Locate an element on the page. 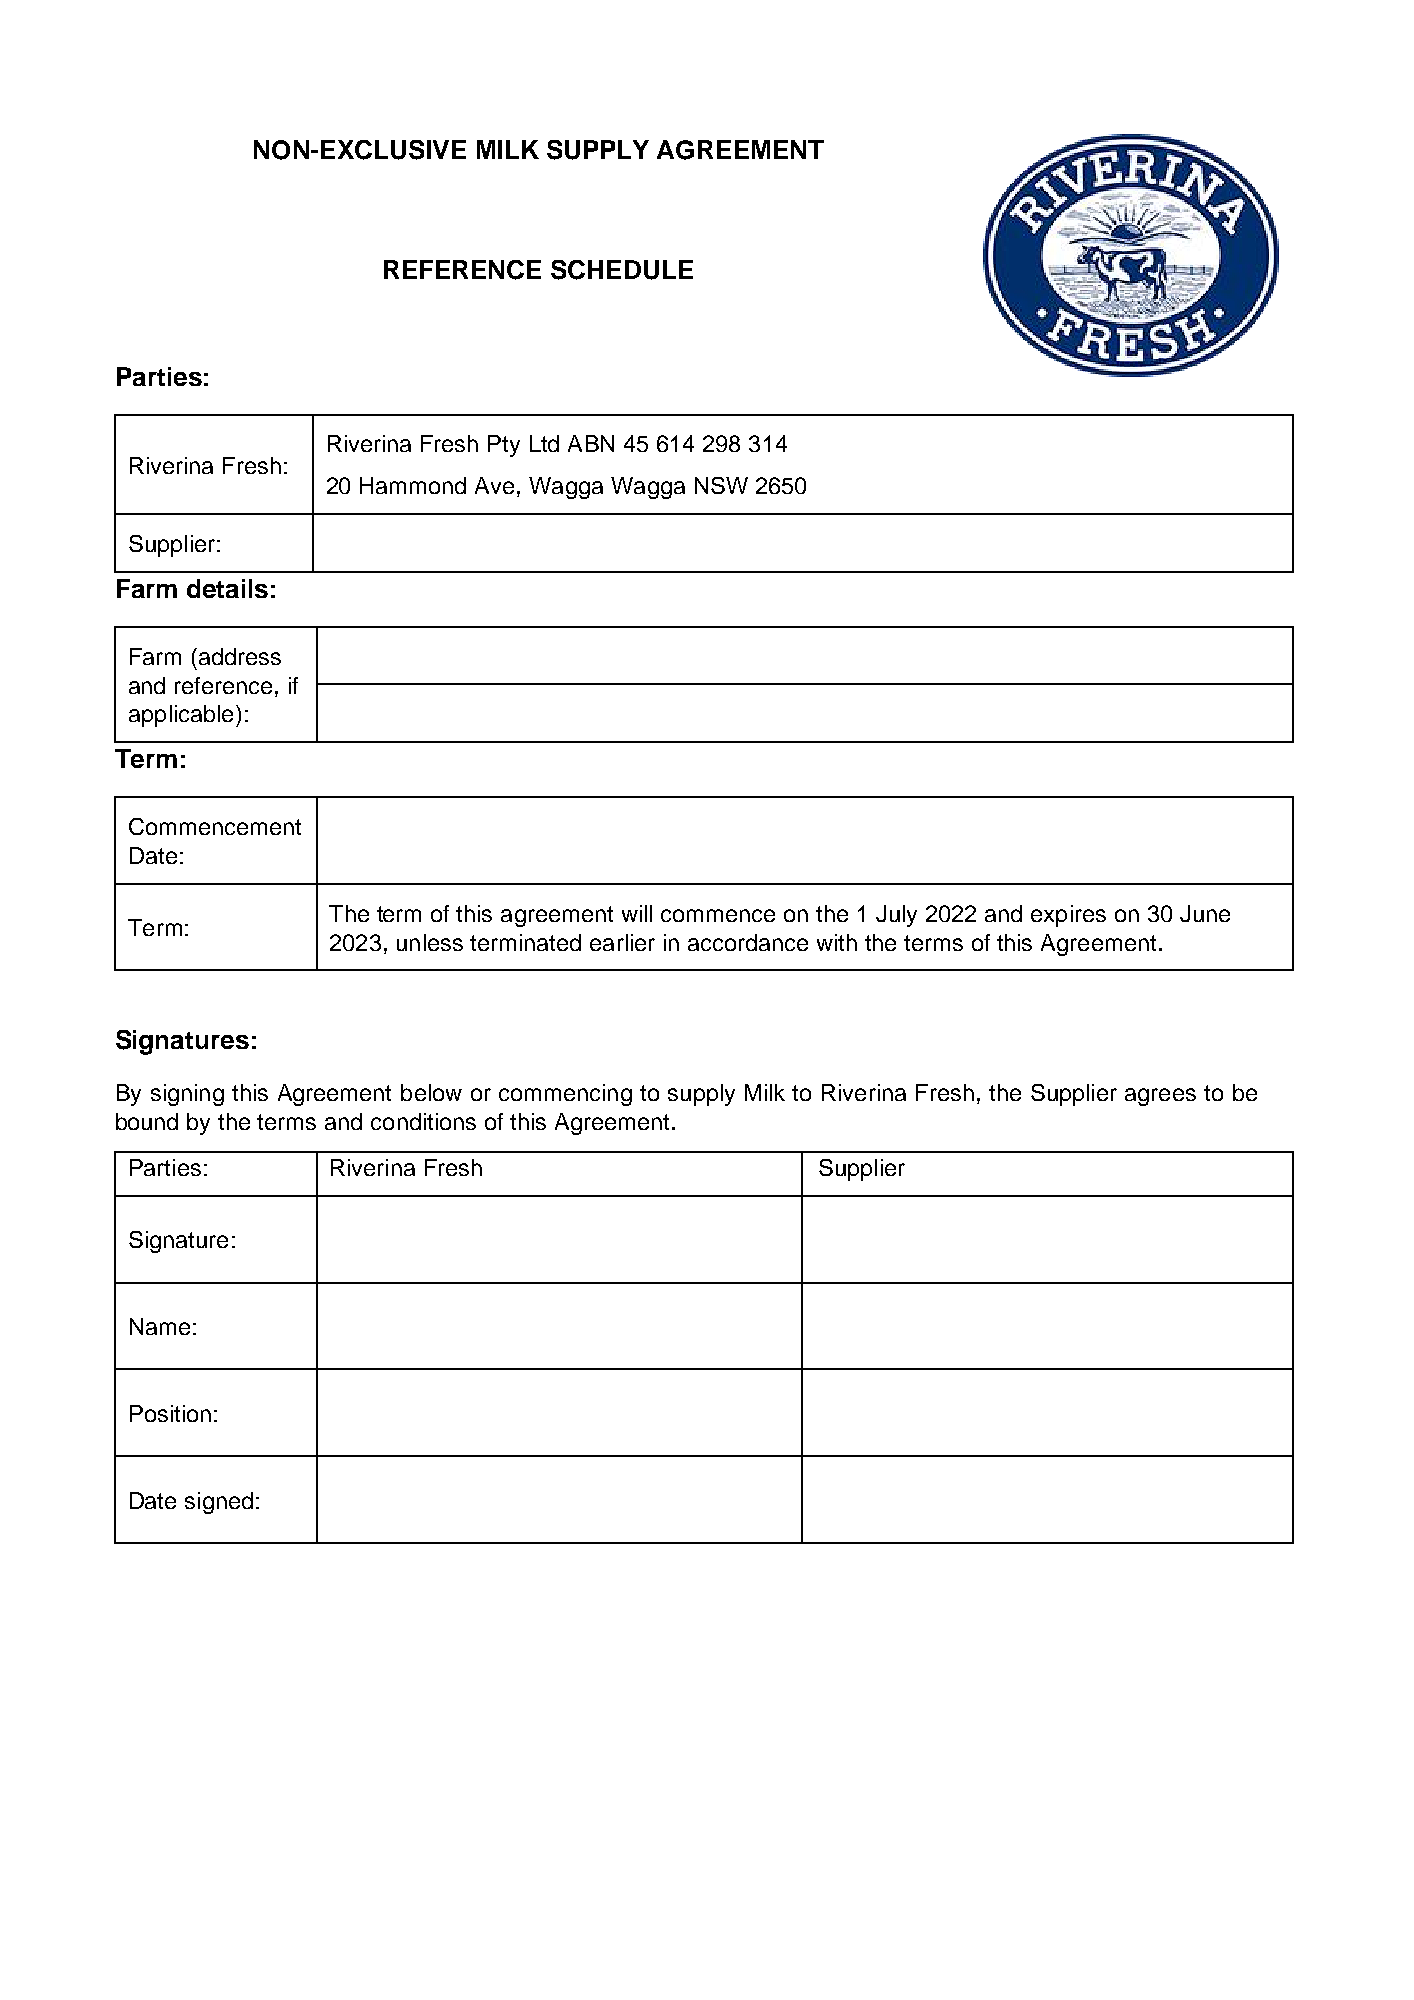  unless is located at coordinates (430, 942).
